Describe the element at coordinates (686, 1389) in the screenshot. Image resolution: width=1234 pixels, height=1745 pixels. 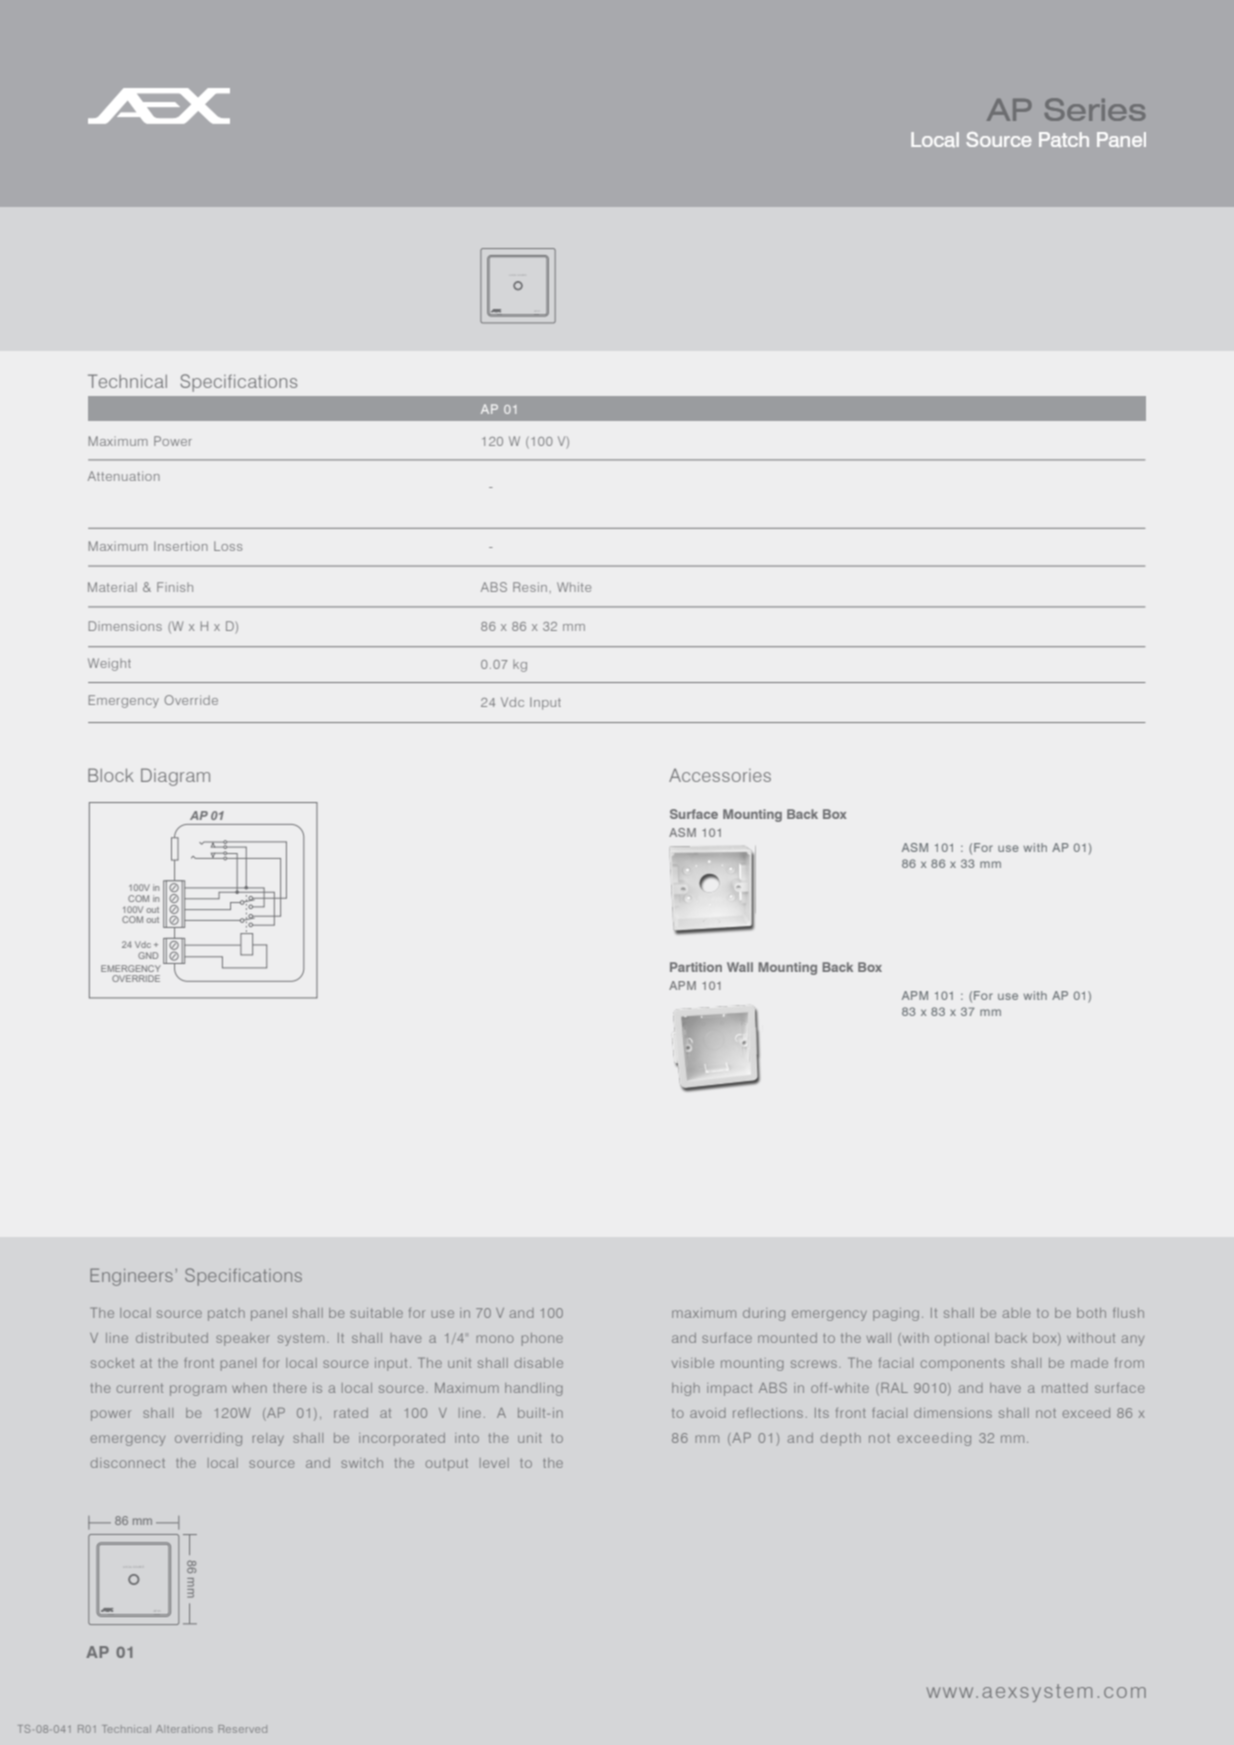
I see `high` at that location.
